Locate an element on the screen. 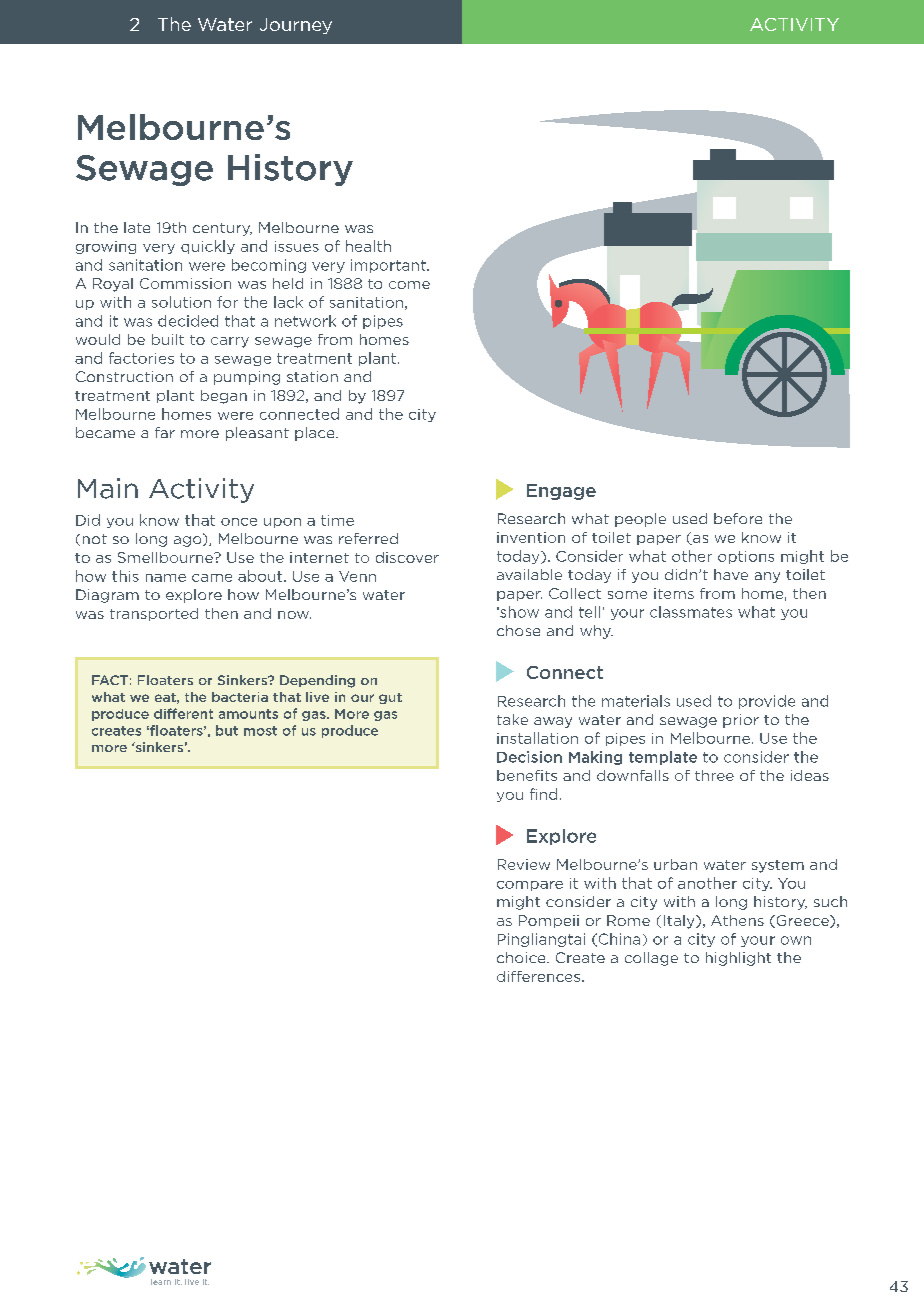 The width and height of the screenshot is (924, 1308). highlight is located at coordinates (738, 959).
